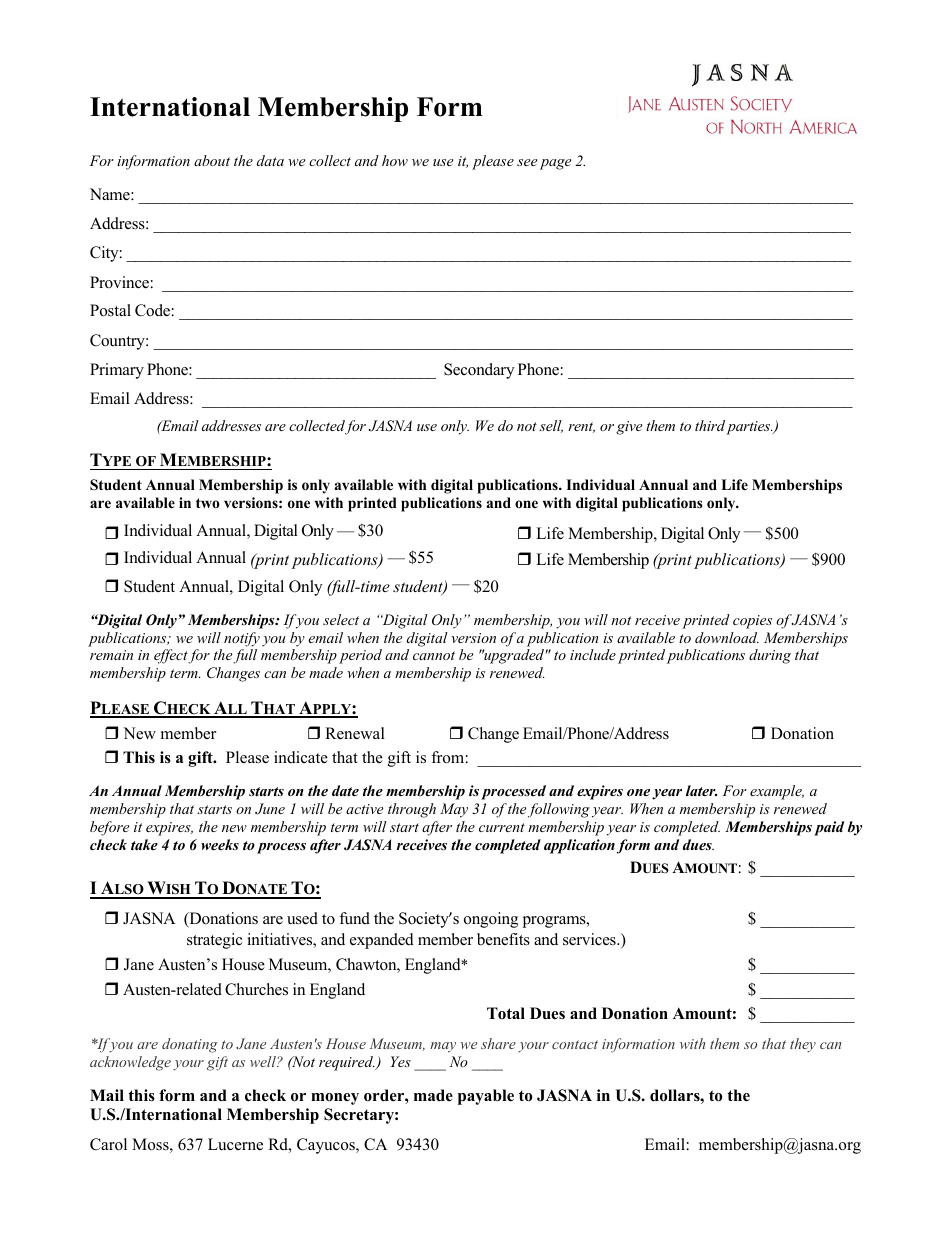 This page has width=952, height=1233. I want to click on Lucerne, so click(235, 1144).
